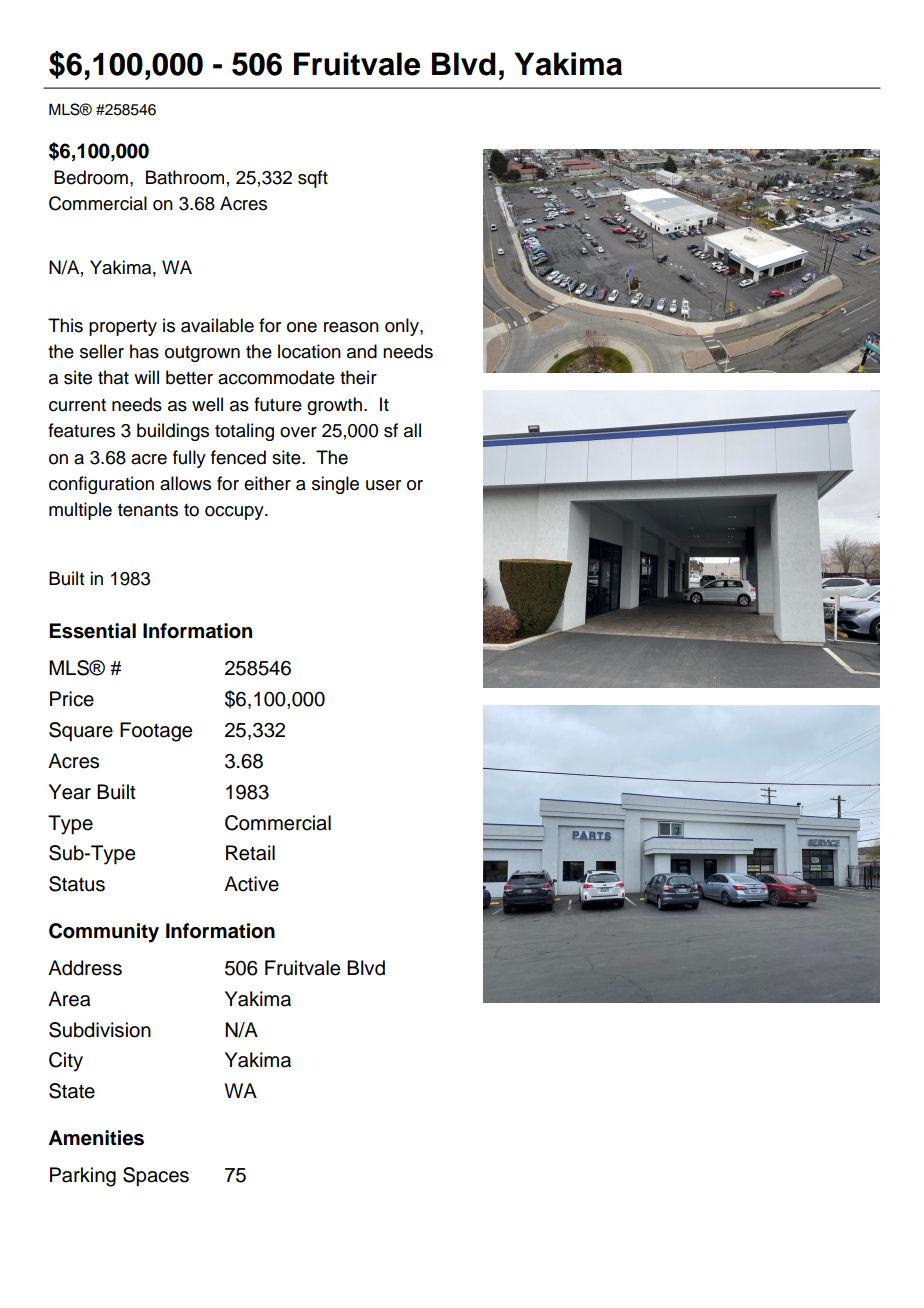 Image resolution: width=924 pixels, height=1308 pixels. I want to click on configuration, so click(101, 485).
